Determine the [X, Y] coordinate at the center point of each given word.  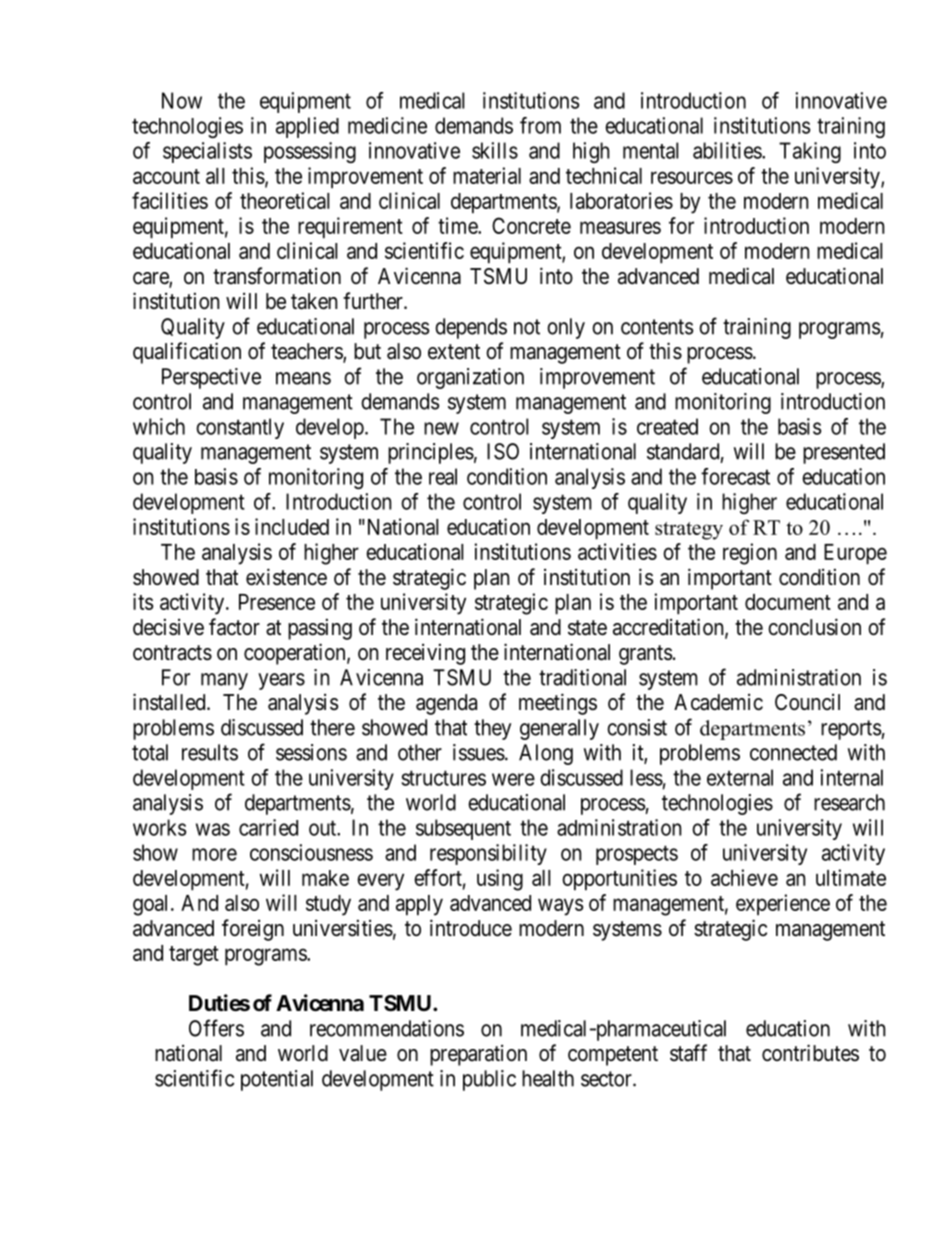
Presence [277, 602]
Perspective [211, 378]
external [740, 777]
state [587, 628]
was [213, 829]
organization [470, 378]
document [788, 602]
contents [657, 327]
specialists [207, 152]
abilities [728, 150]
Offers [216, 1028]
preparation [478, 1055]
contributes [810, 1053]
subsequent [463, 829]
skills [495, 150]
